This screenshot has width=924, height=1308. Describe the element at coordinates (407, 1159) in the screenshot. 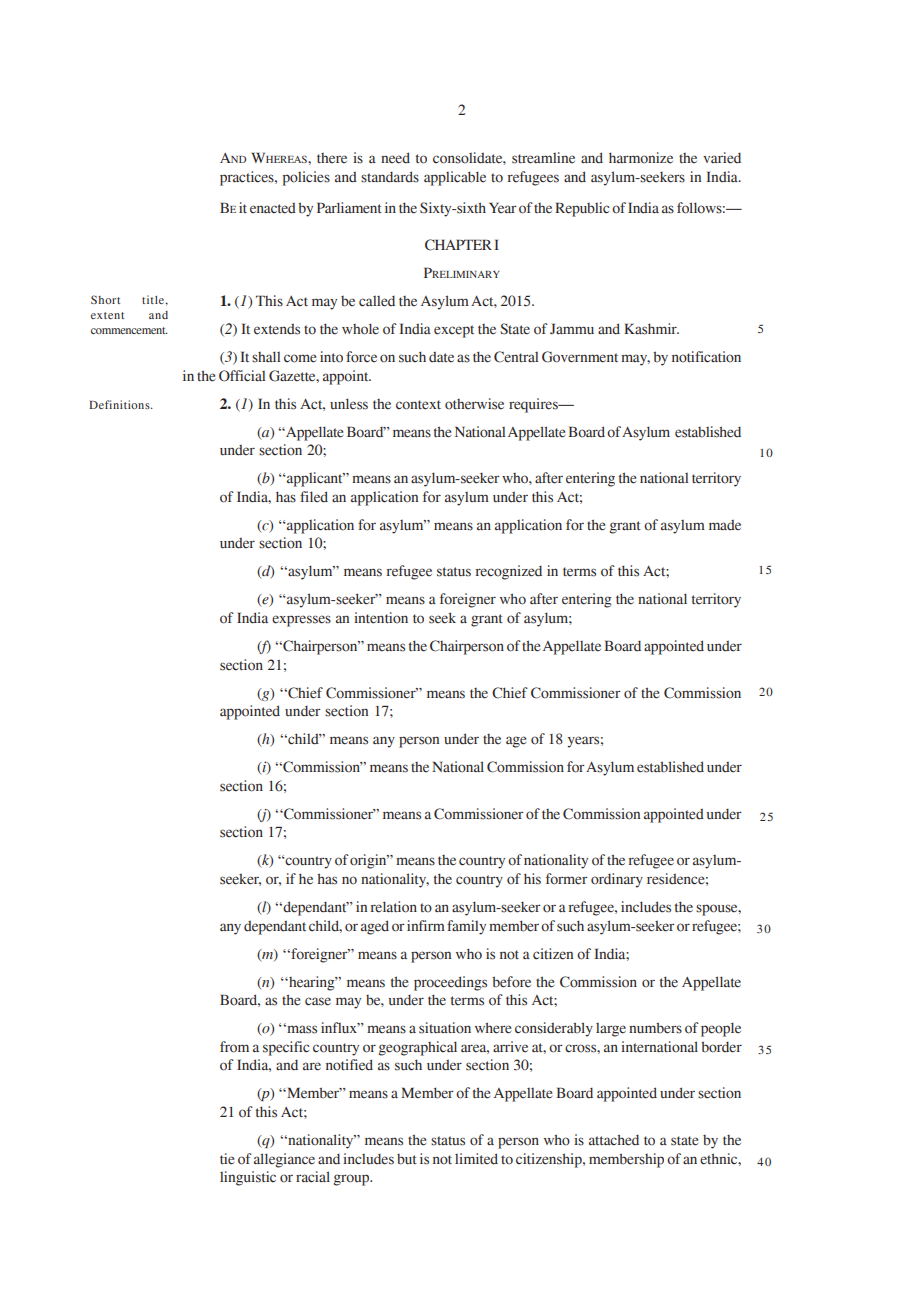

I see `but` at that location.
